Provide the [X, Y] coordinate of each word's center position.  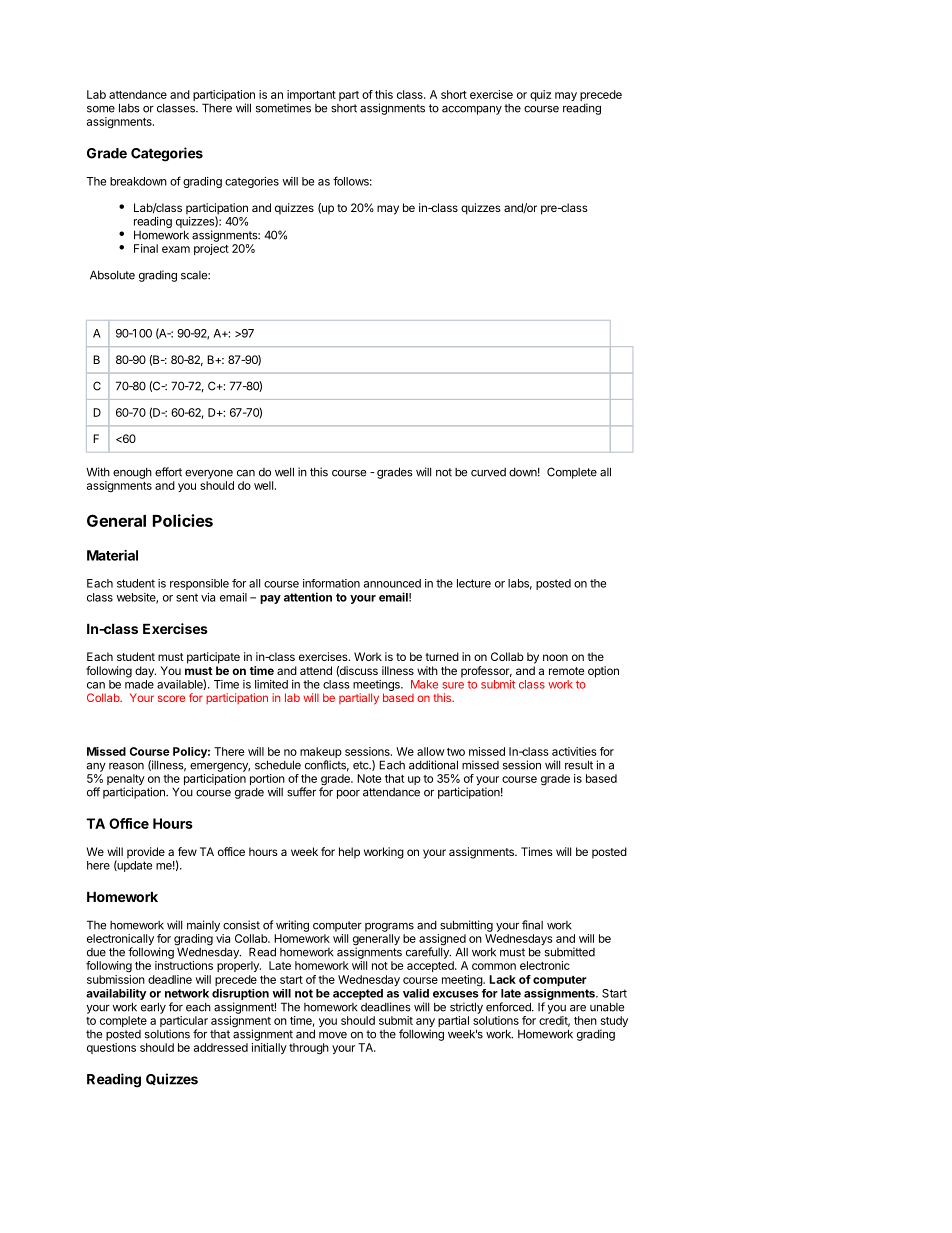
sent [187, 597]
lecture [474, 583]
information [331, 583]
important [311, 97]
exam [176, 249]
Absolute [112, 275]
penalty [126, 781]
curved [488, 472]
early [153, 1008]
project [211, 249]
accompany [472, 110]
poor [348, 794]
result [579, 765]
